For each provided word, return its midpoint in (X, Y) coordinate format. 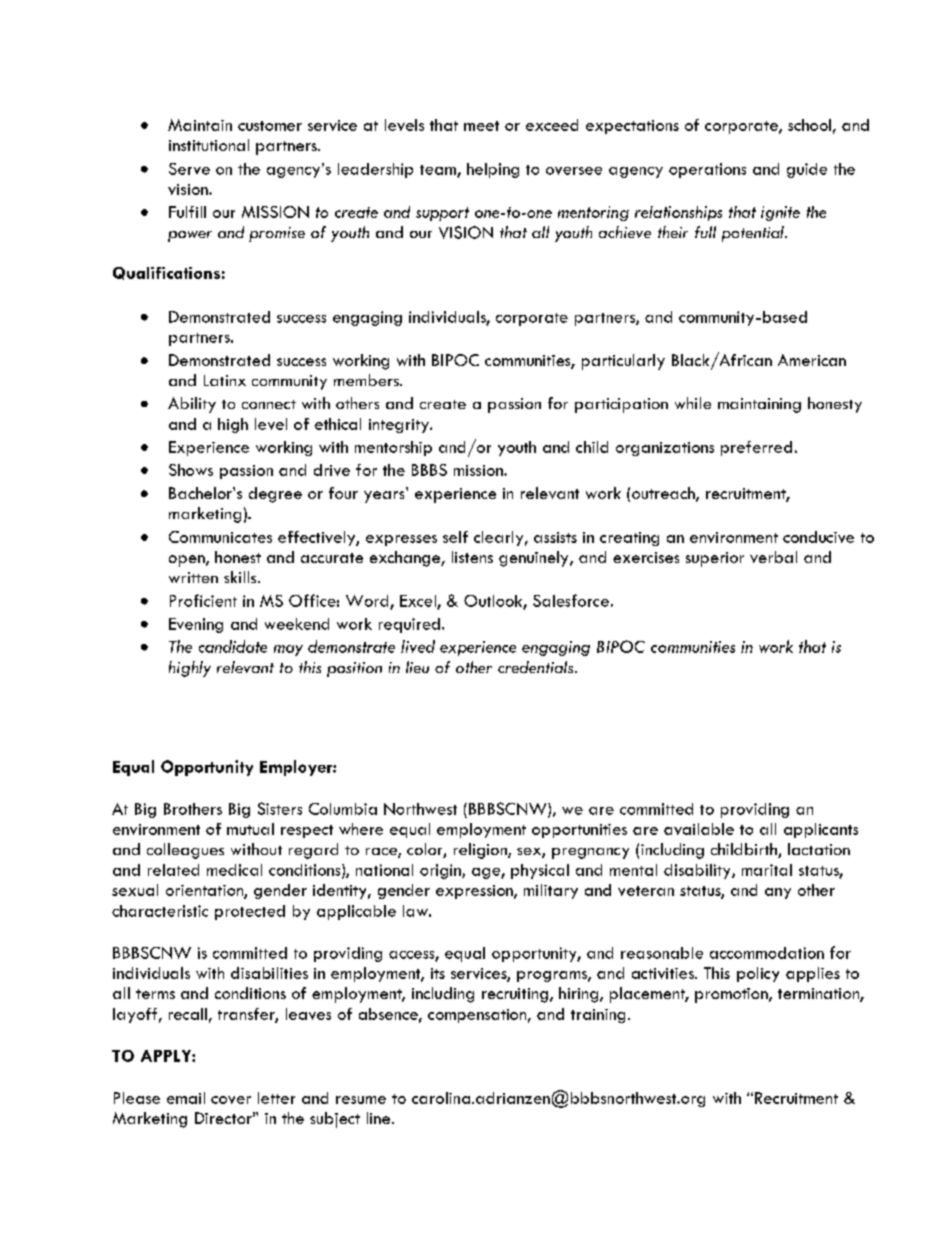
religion (481, 851)
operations (707, 170)
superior (715, 559)
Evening (196, 625)
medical (234, 870)
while (693, 403)
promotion (732, 995)
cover (231, 1100)
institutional (209, 145)
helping (493, 170)
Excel (419, 602)
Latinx (225, 380)
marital (767, 870)
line (380, 1118)
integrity (400, 426)
